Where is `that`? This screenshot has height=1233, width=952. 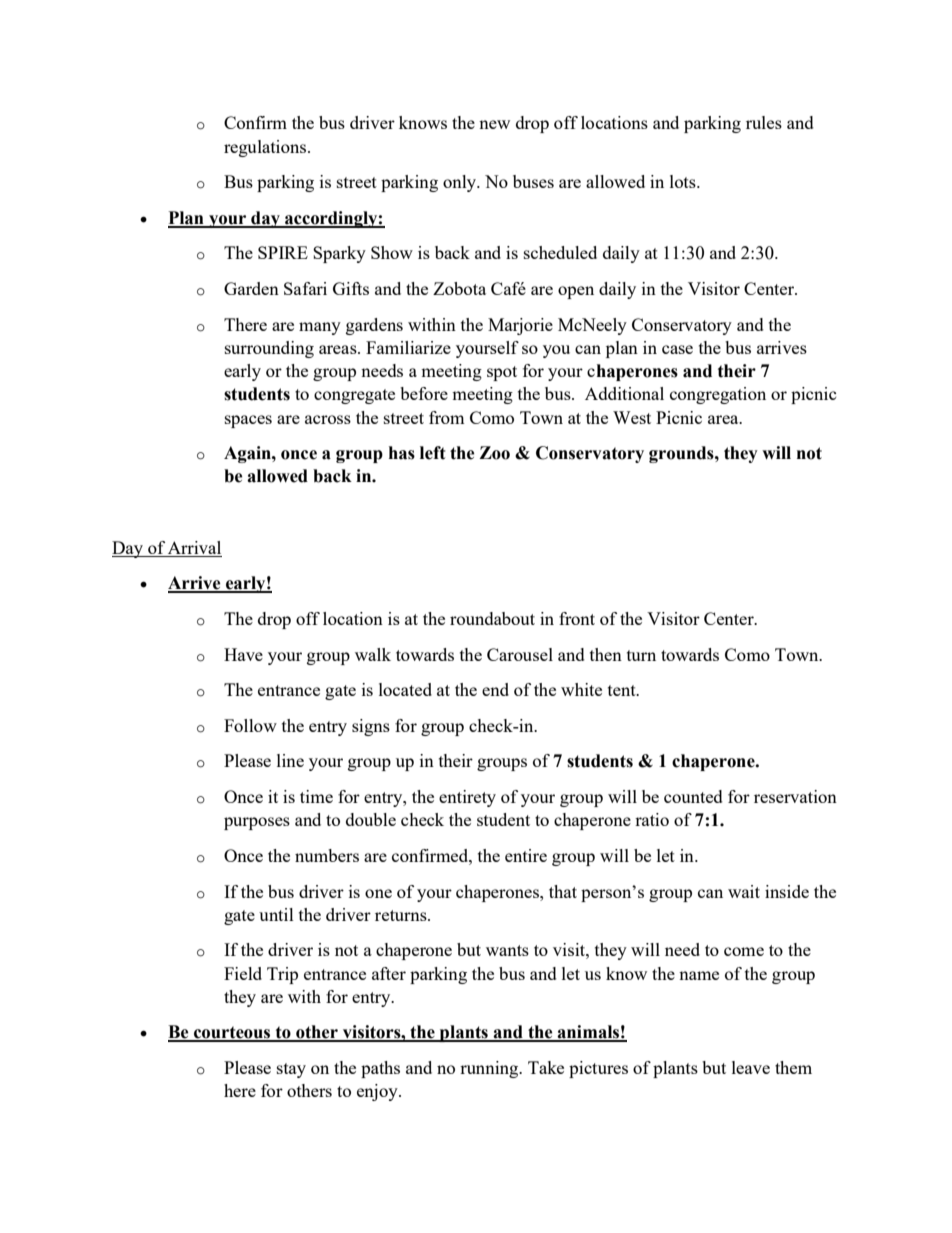 that is located at coordinates (563, 891).
